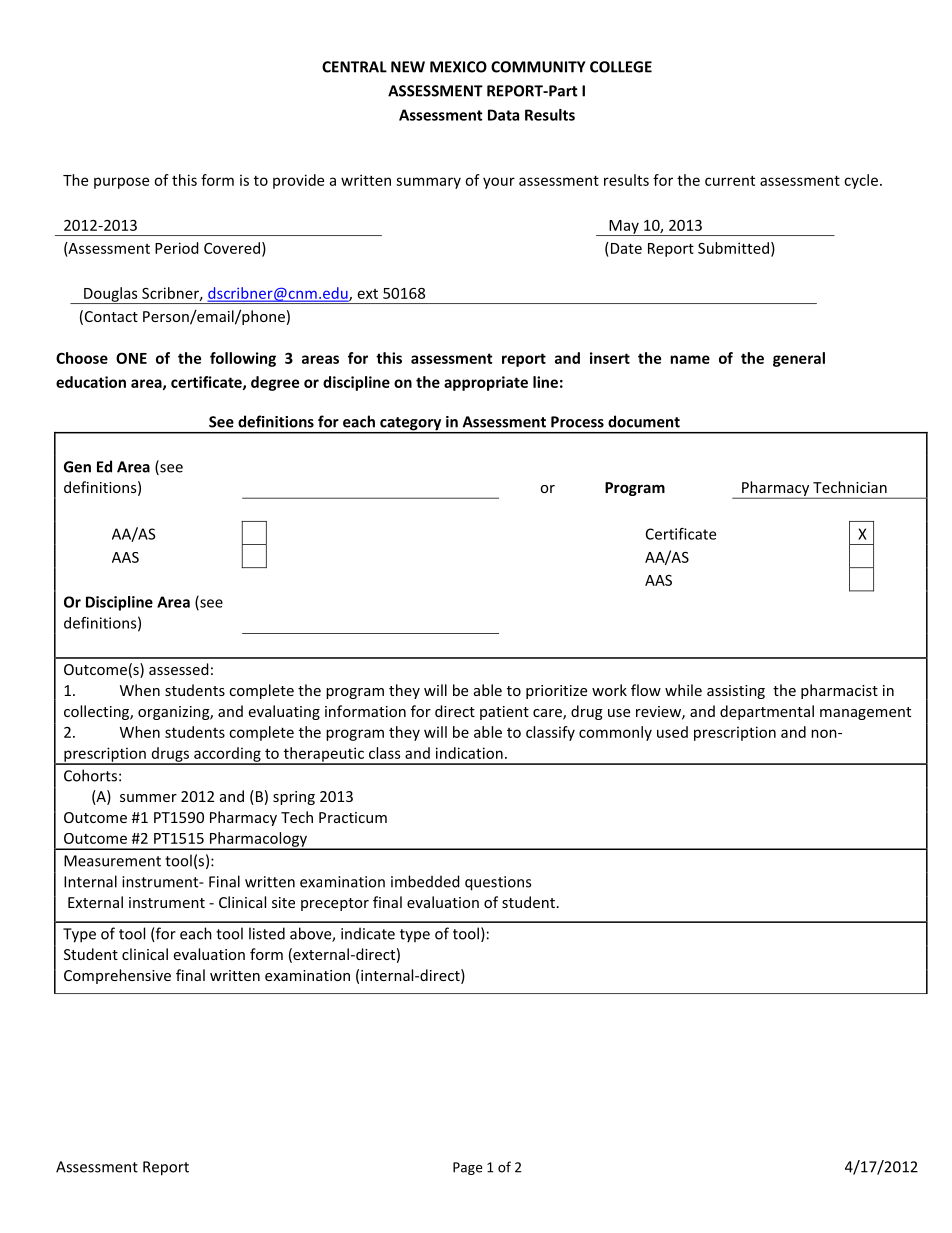  I want to click on Page, so click(467, 1168).
